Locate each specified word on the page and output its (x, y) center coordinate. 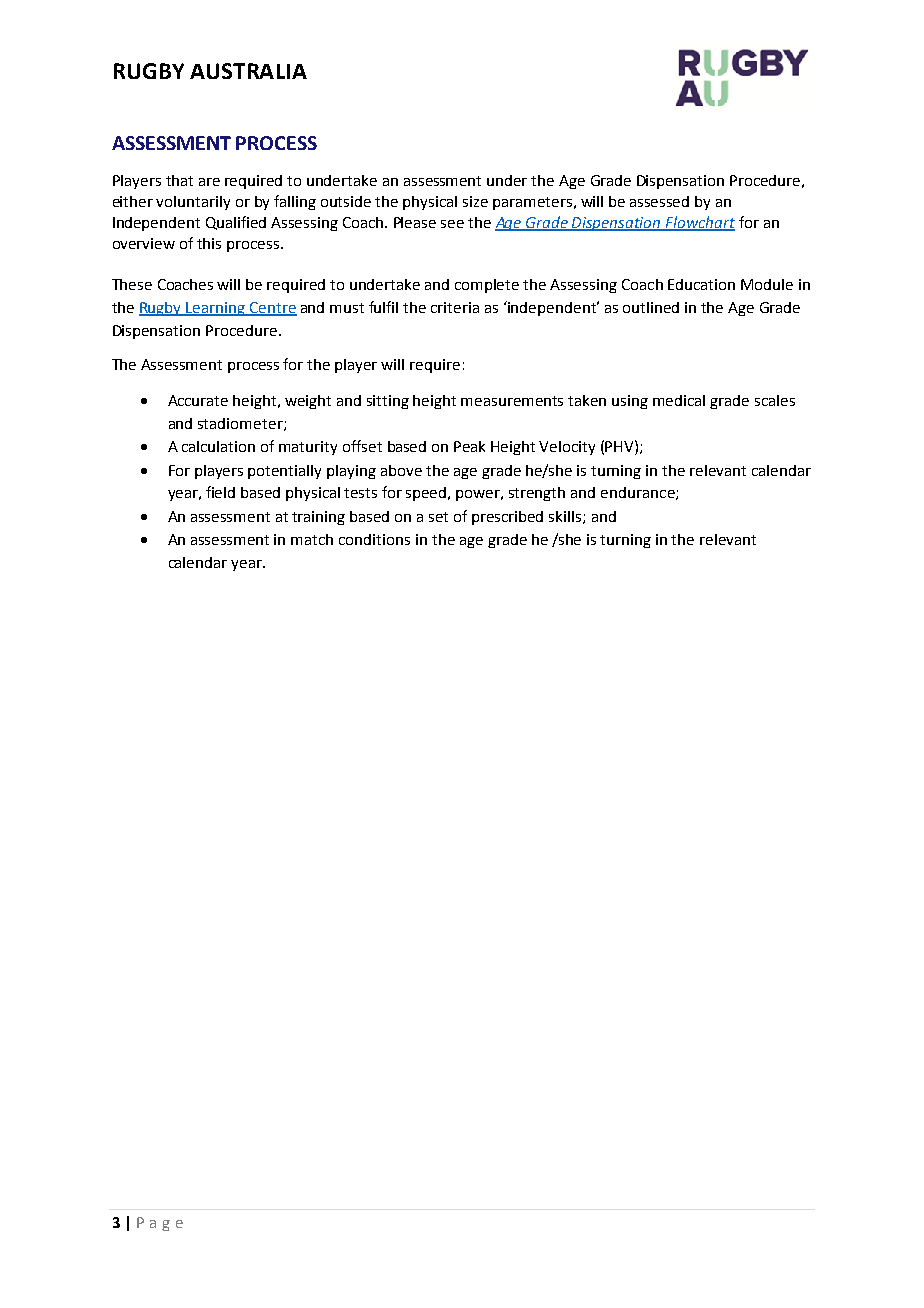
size (475, 201)
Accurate (198, 400)
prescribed (507, 518)
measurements (512, 401)
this (209, 243)
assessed (659, 201)
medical (679, 400)
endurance (639, 493)
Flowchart (699, 223)
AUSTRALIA (248, 71)
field (220, 492)
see (452, 224)
